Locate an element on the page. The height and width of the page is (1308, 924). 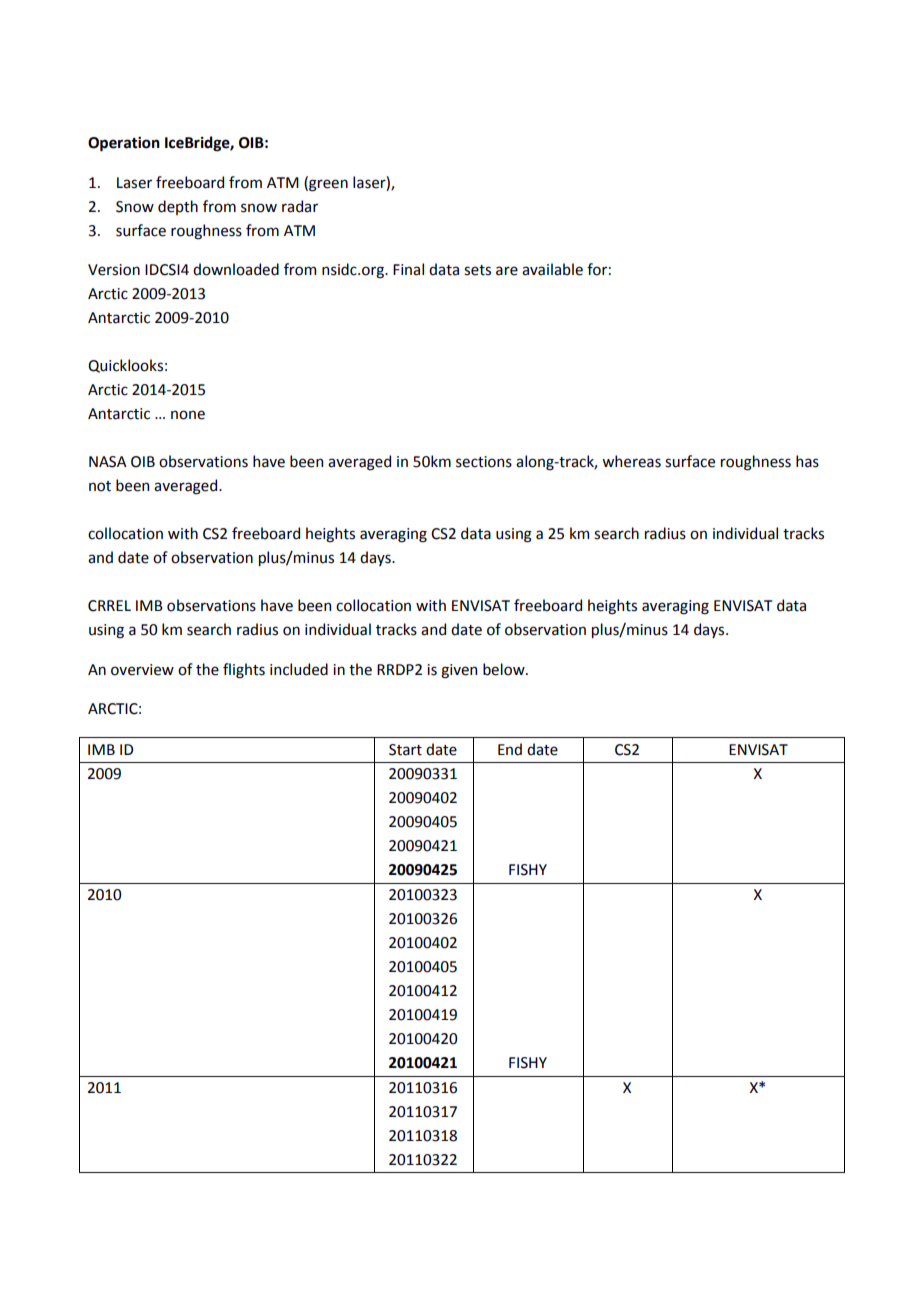
available is located at coordinates (552, 269).
